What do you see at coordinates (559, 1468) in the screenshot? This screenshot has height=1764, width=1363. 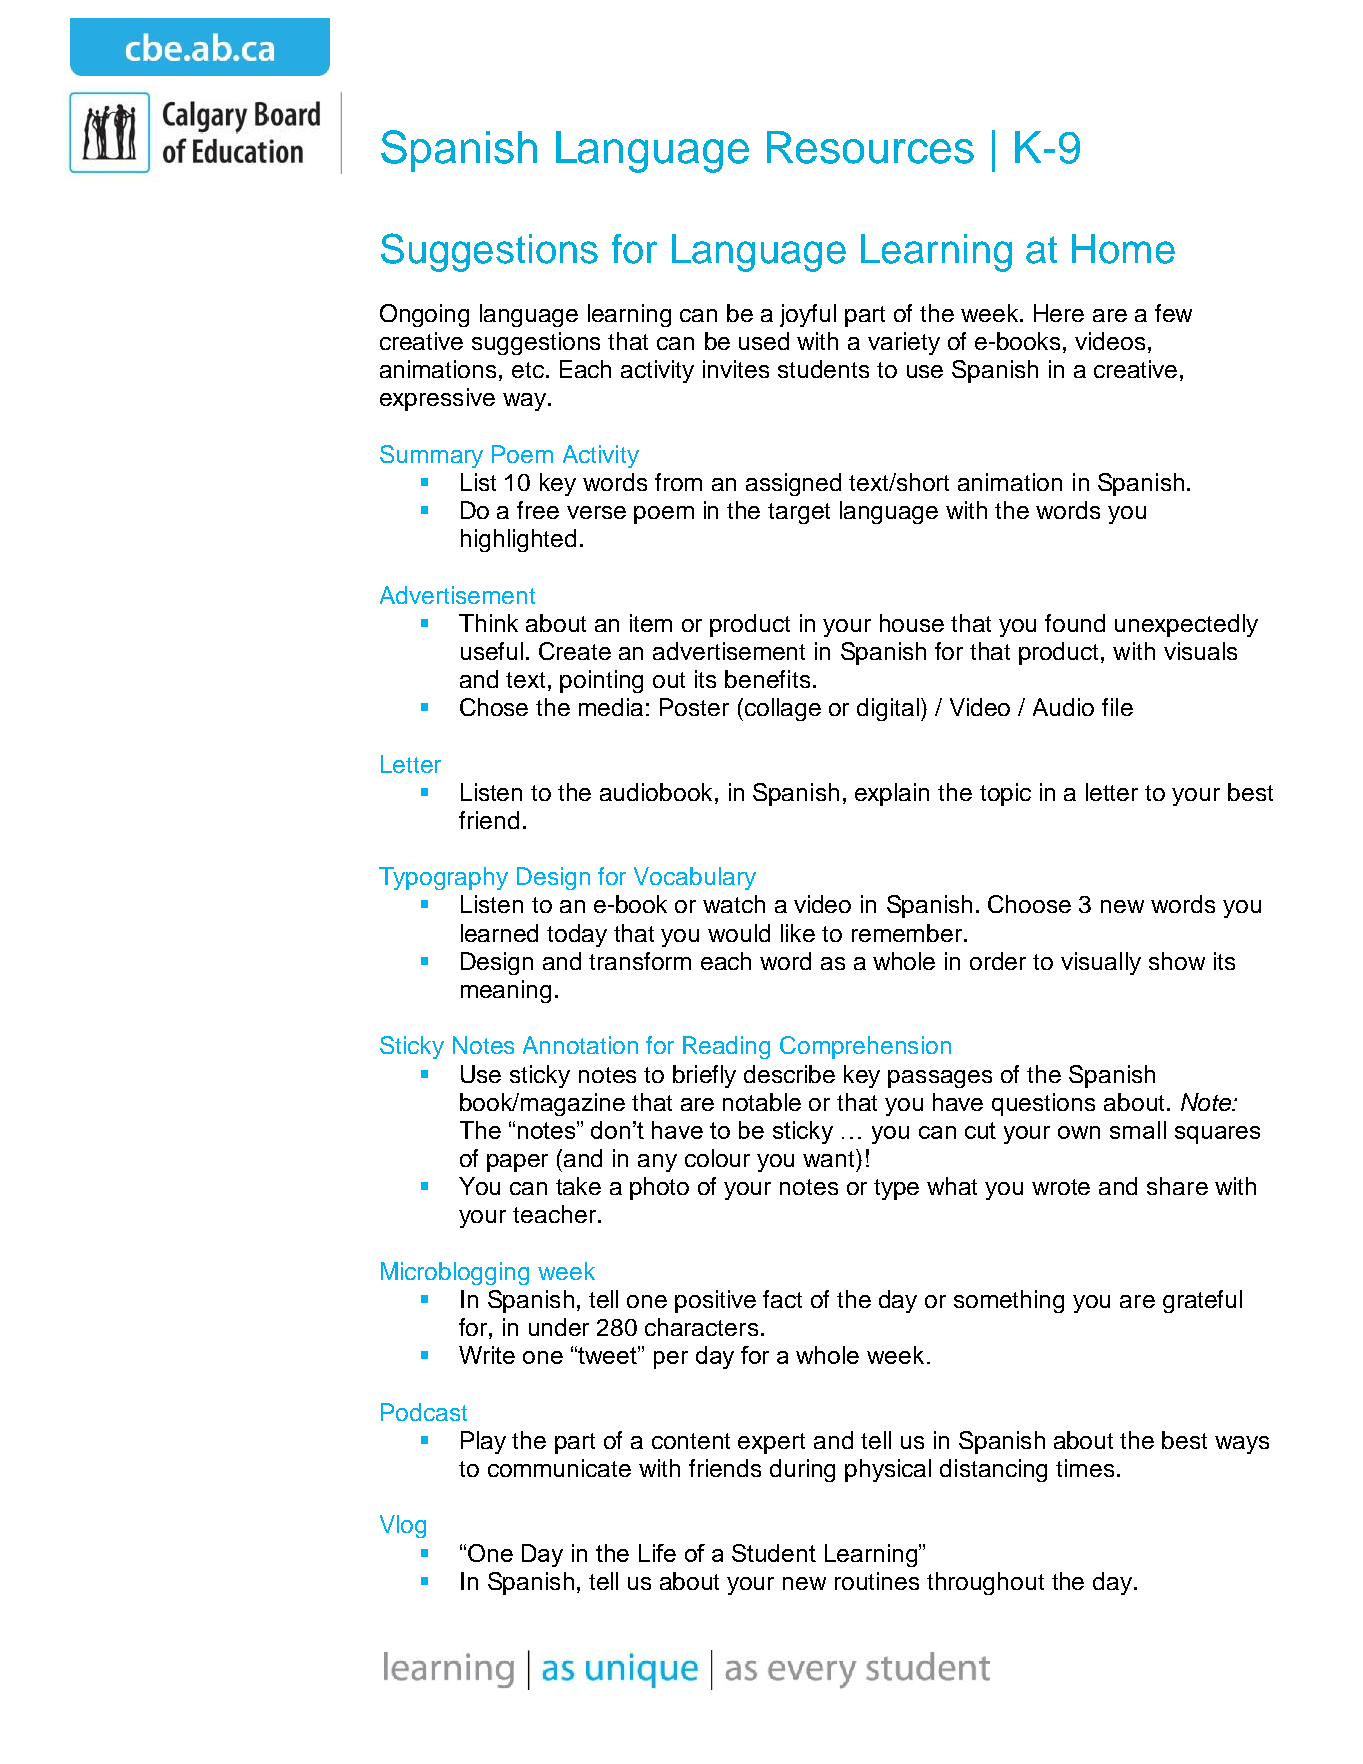 I see `communicate` at bounding box center [559, 1468].
